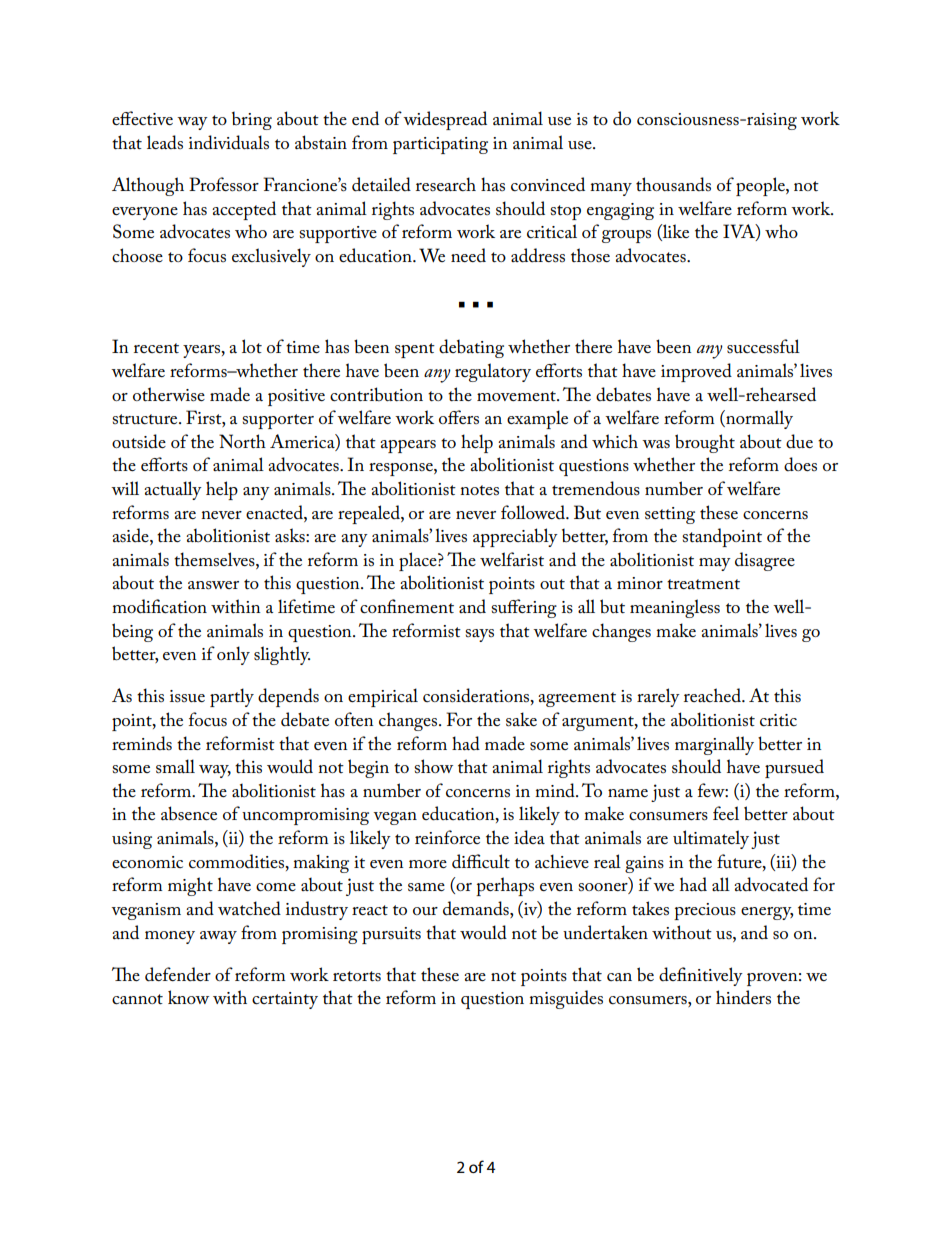 The height and width of the screenshot is (1233, 952). I want to click on thousands, so click(673, 184).
